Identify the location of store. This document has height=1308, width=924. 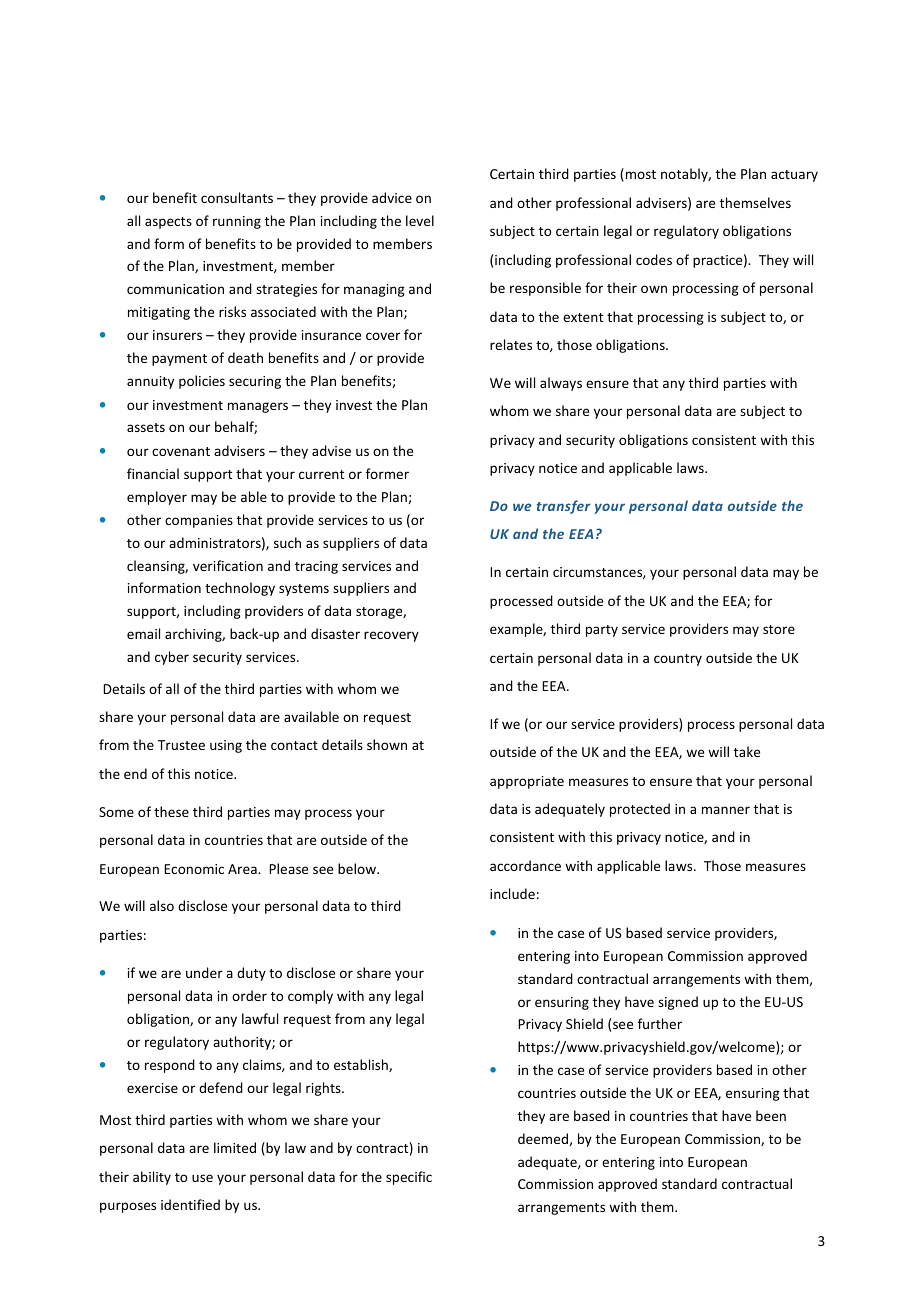
(779, 629).
